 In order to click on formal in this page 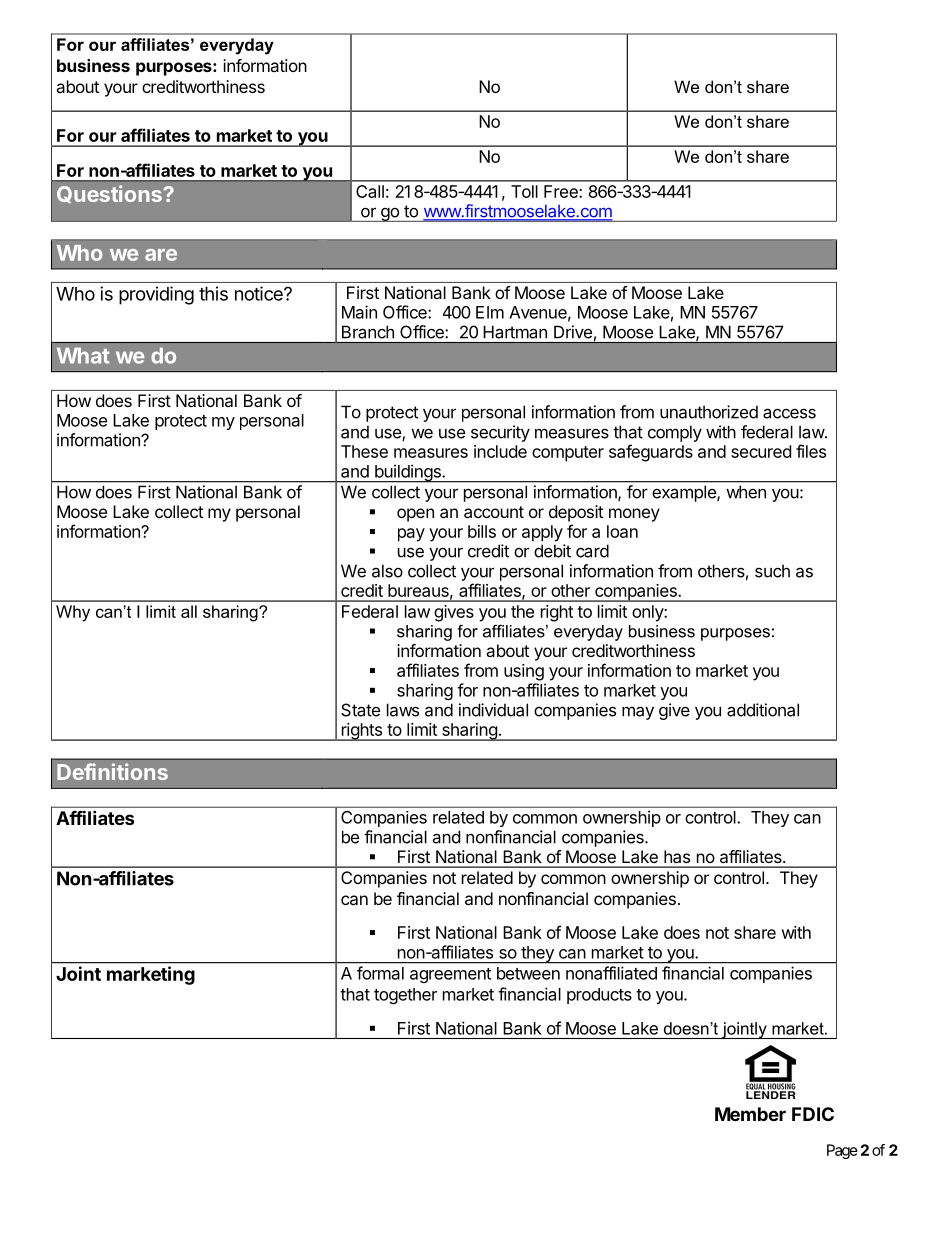, I will do `click(380, 973)`.
